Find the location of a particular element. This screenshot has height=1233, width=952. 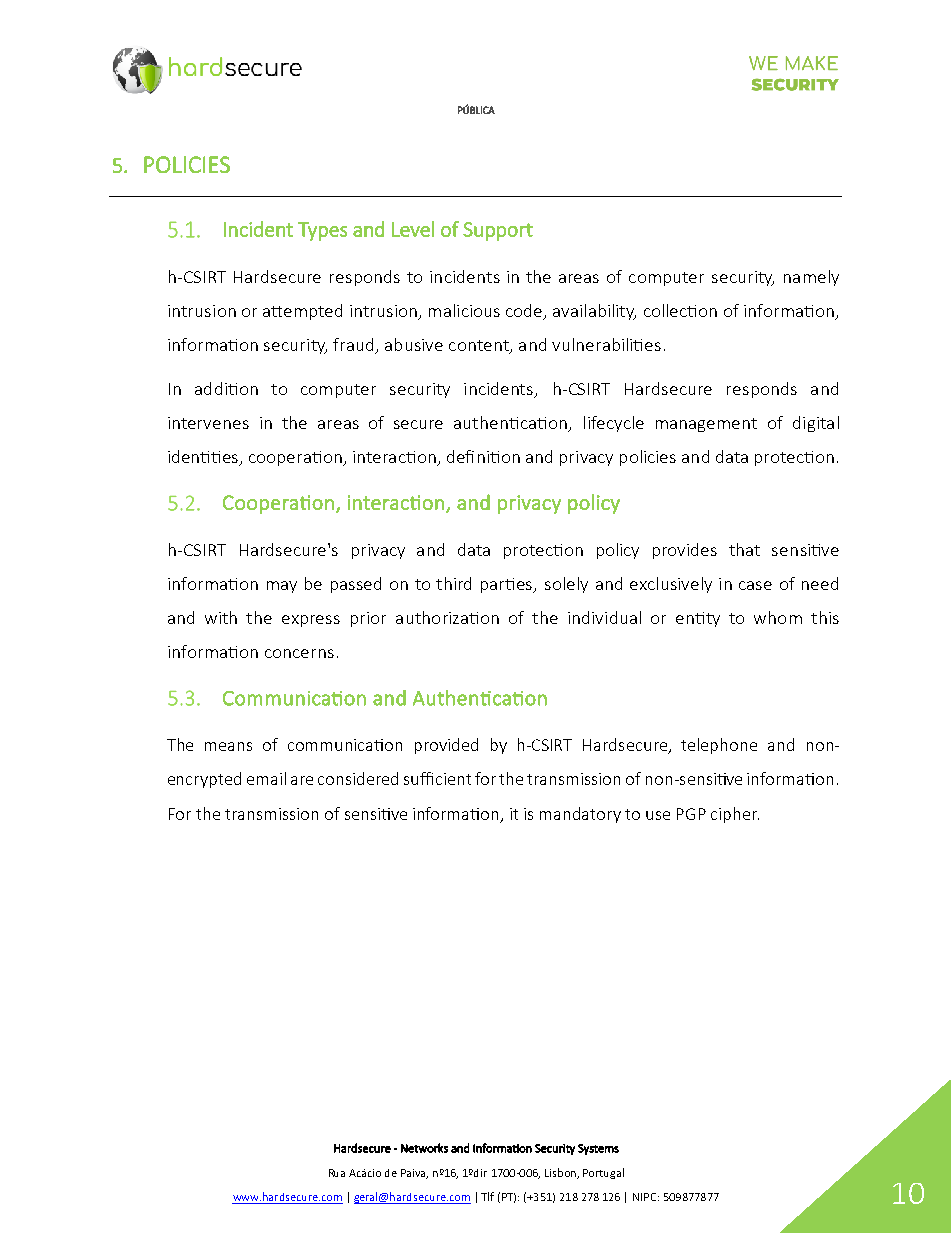

Types is located at coordinates (322, 231).
